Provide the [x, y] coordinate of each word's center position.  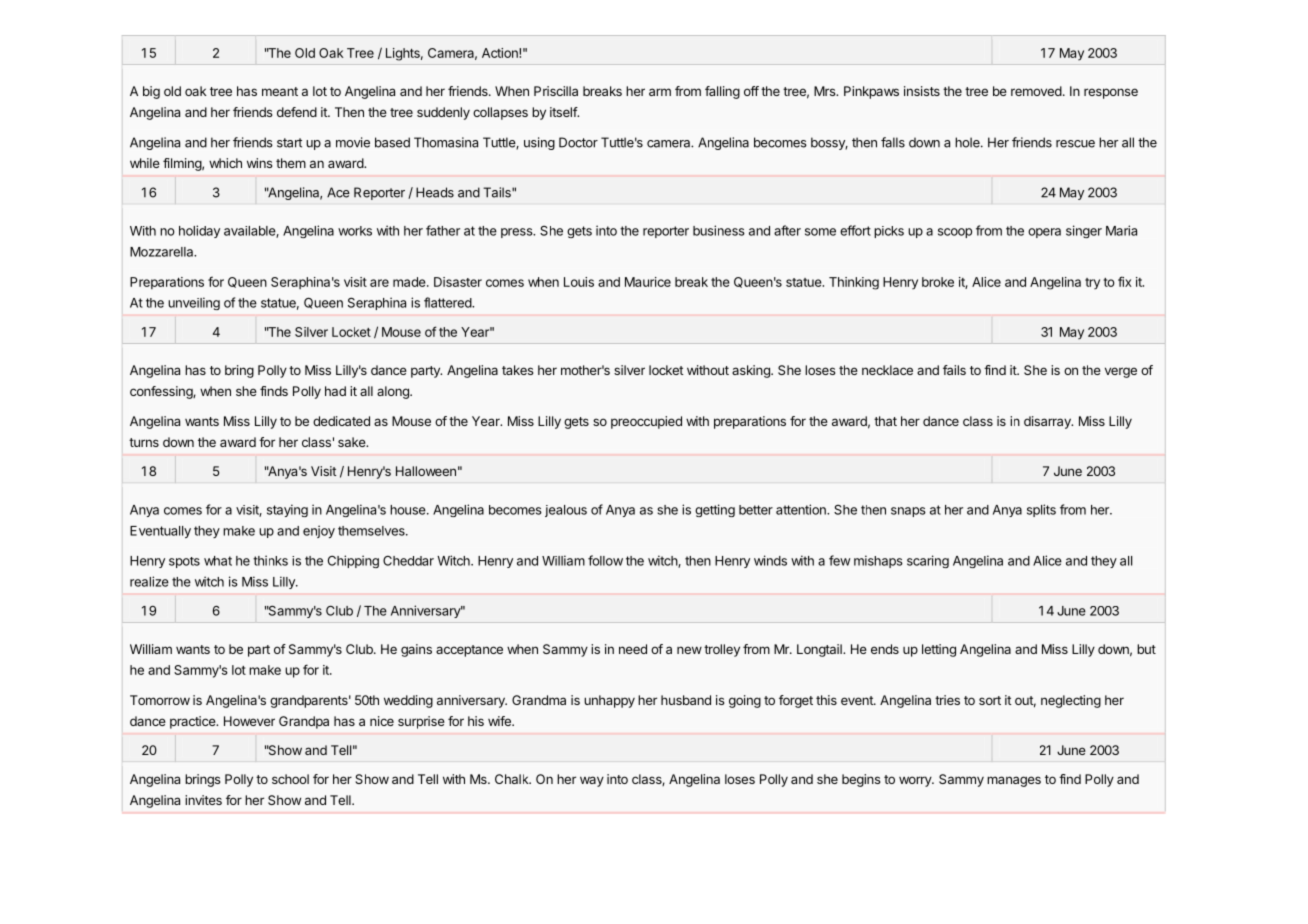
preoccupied [646, 422]
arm [660, 92]
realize [149, 581]
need [633, 649]
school [290, 779]
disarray [1048, 422]
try [1092, 283]
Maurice [648, 282]
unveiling [194, 303]
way [592, 781]
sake [352, 442]
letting [939, 650]
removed [1036, 91]
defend [297, 112]
